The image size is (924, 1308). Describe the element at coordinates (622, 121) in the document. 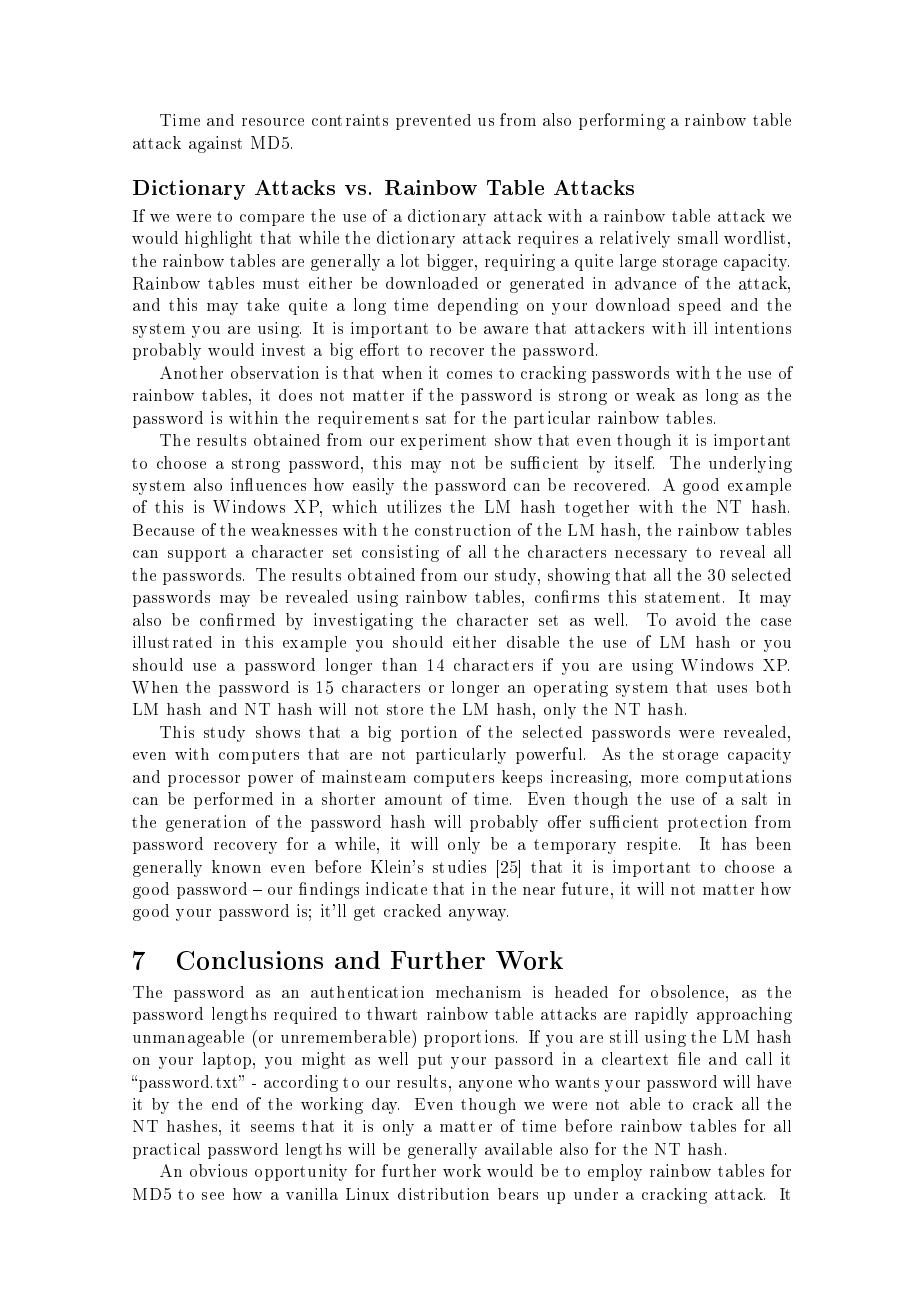

I see `performing` at that location.
